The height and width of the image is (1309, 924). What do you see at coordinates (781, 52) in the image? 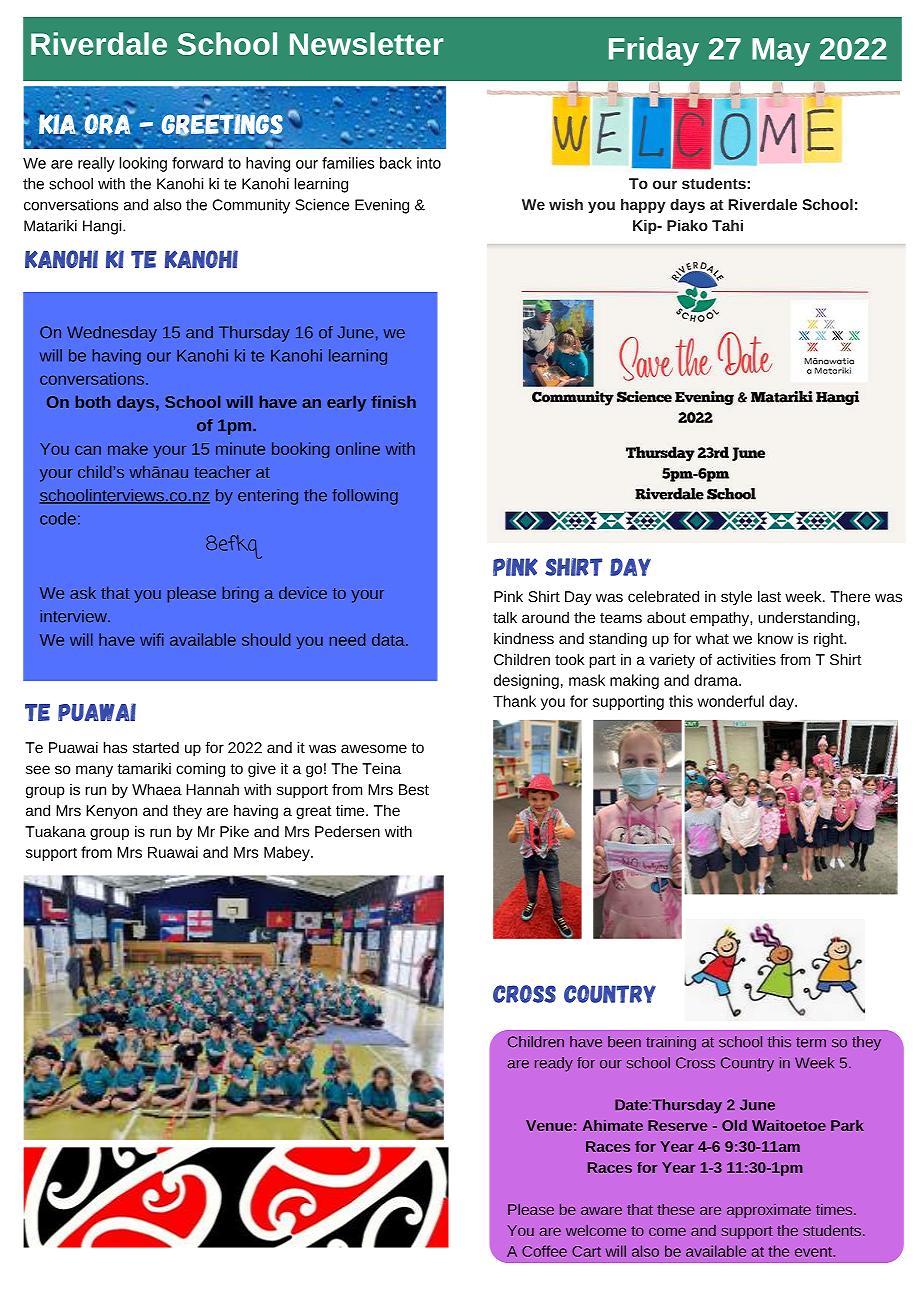
I see `May` at bounding box center [781, 52].
